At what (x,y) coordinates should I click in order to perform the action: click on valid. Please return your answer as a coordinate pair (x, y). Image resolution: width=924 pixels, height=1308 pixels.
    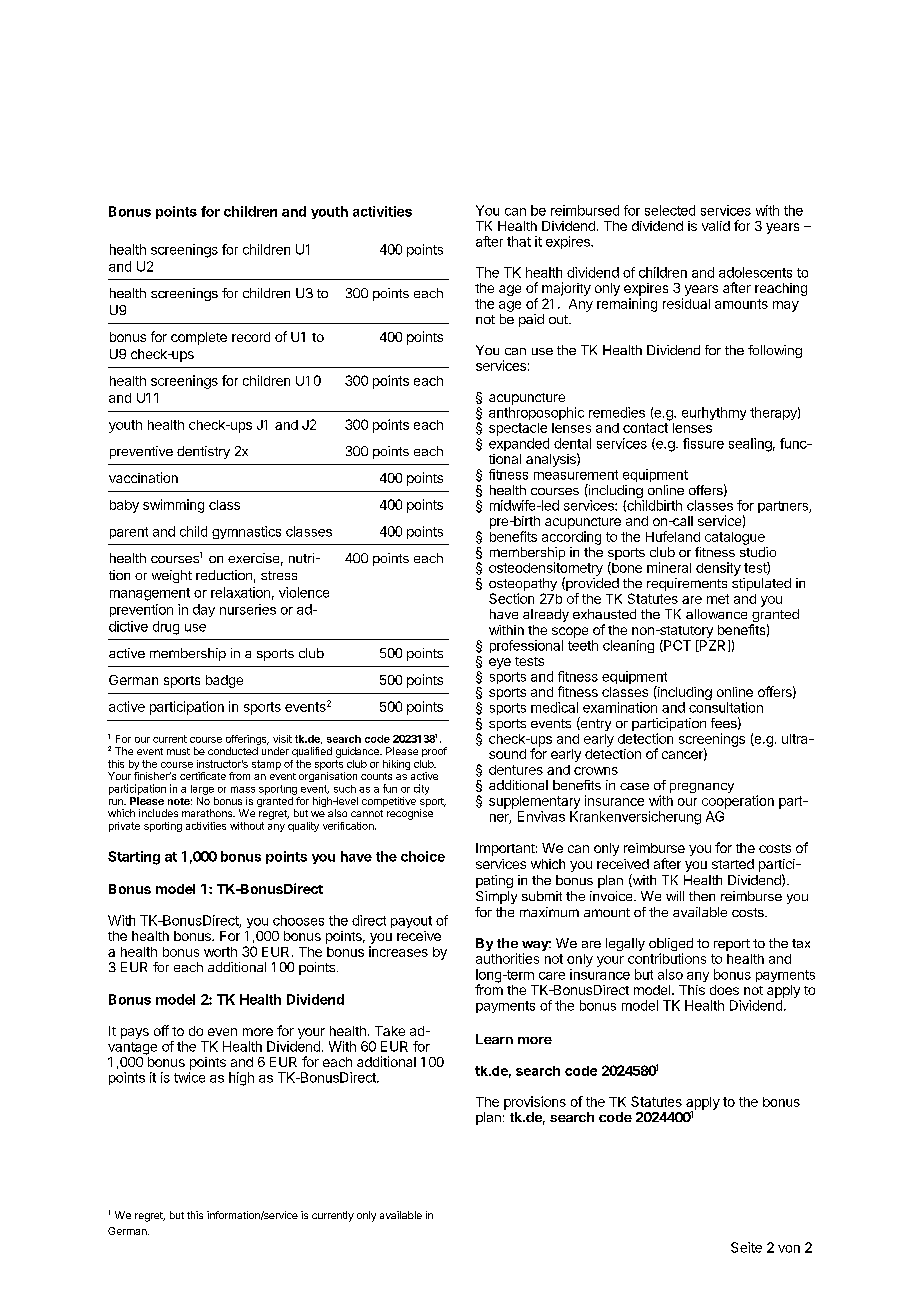
    Looking at the image, I should click on (716, 226).
